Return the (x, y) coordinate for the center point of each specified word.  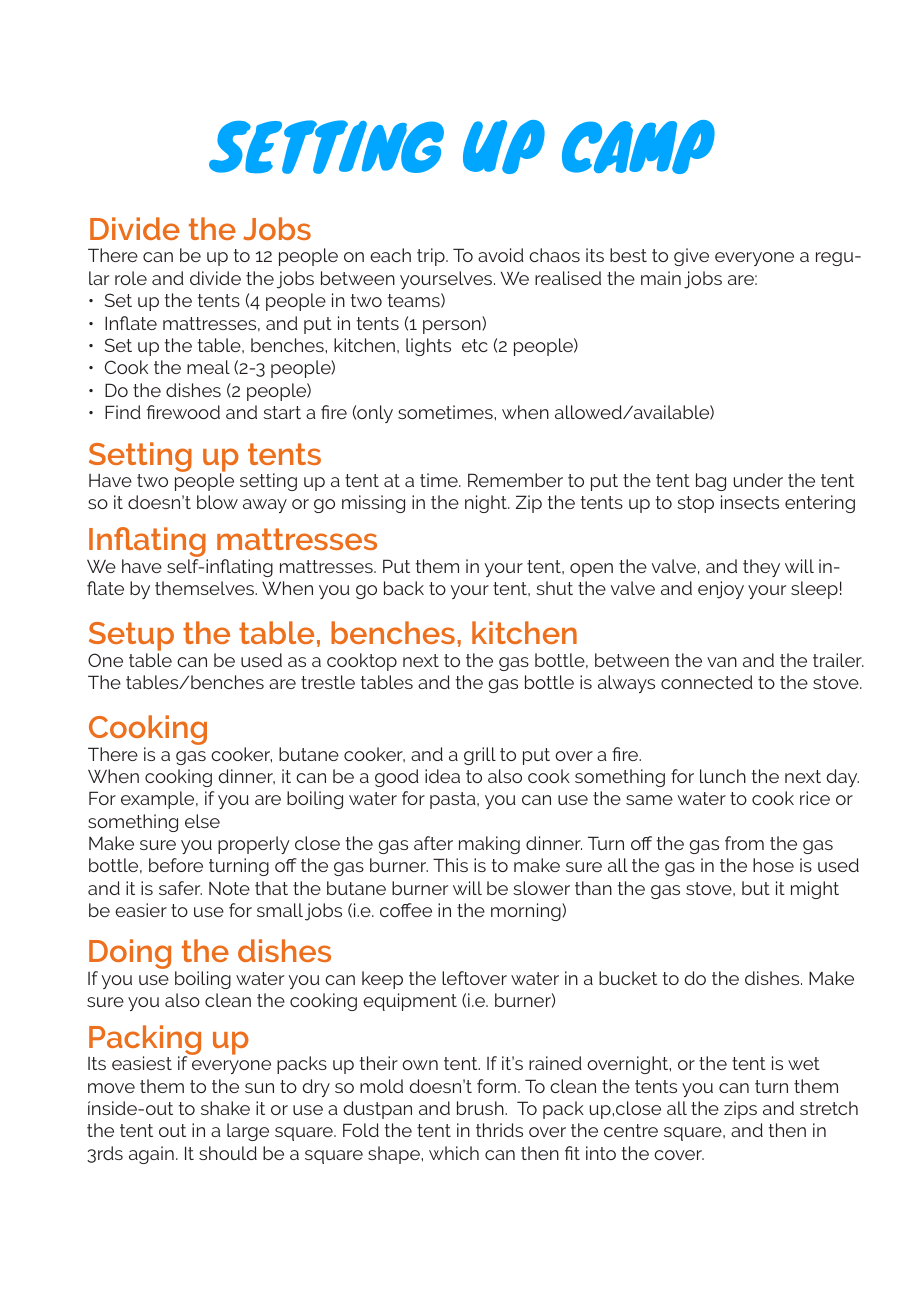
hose (773, 865)
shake (225, 1108)
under (758, 480)
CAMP (638, 147)
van (722, 662)
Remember (515, 480)
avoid (501, 255)
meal (208, 367)
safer (180, 888)
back (404, 588)
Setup (131, 638)
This (450, 865)
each (390, 255)
